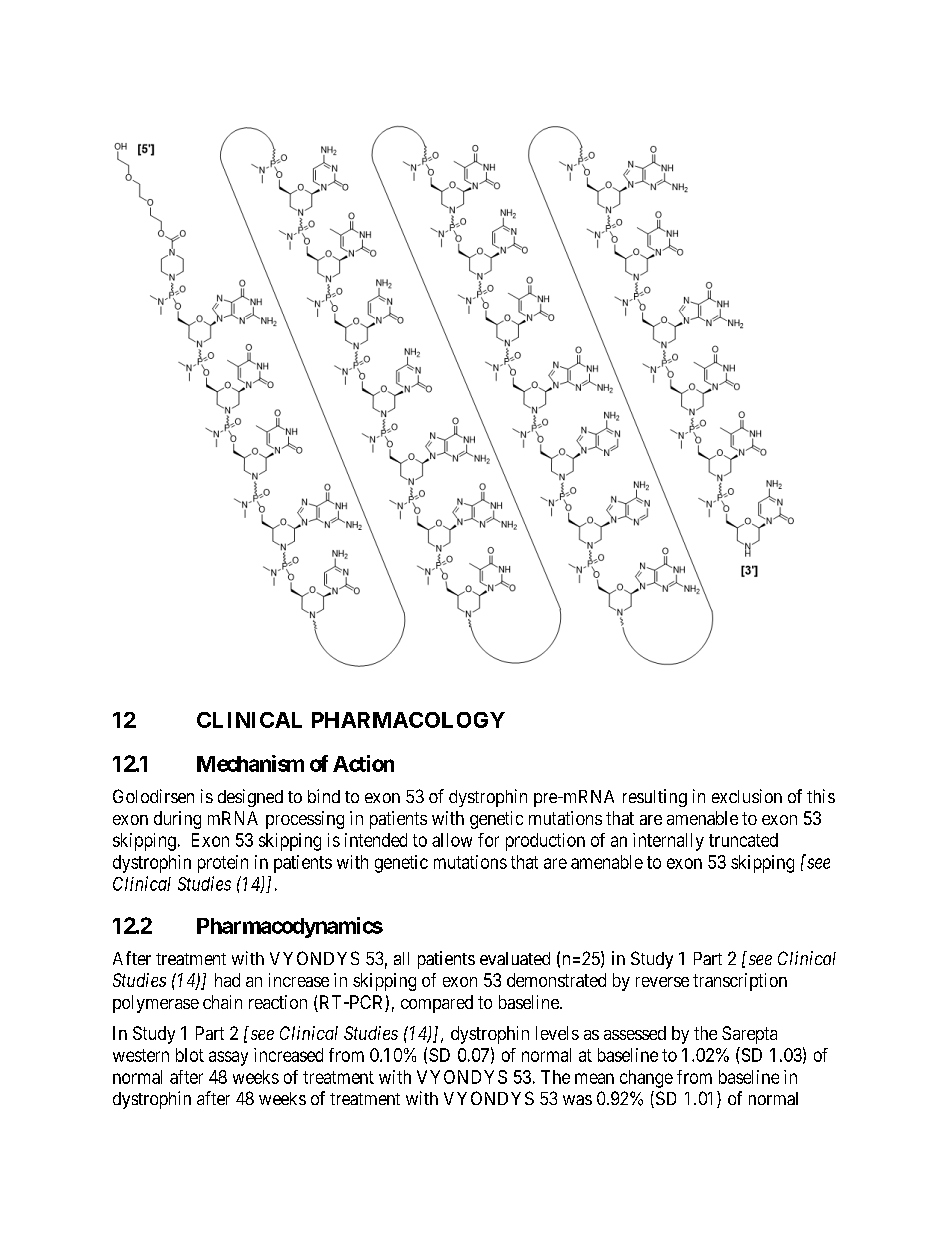 This screenshot has width=952, height=1233. What do you see at coordinates (227, 980) in the screenshot?
I see `had` at bounding box center [227, 980].
